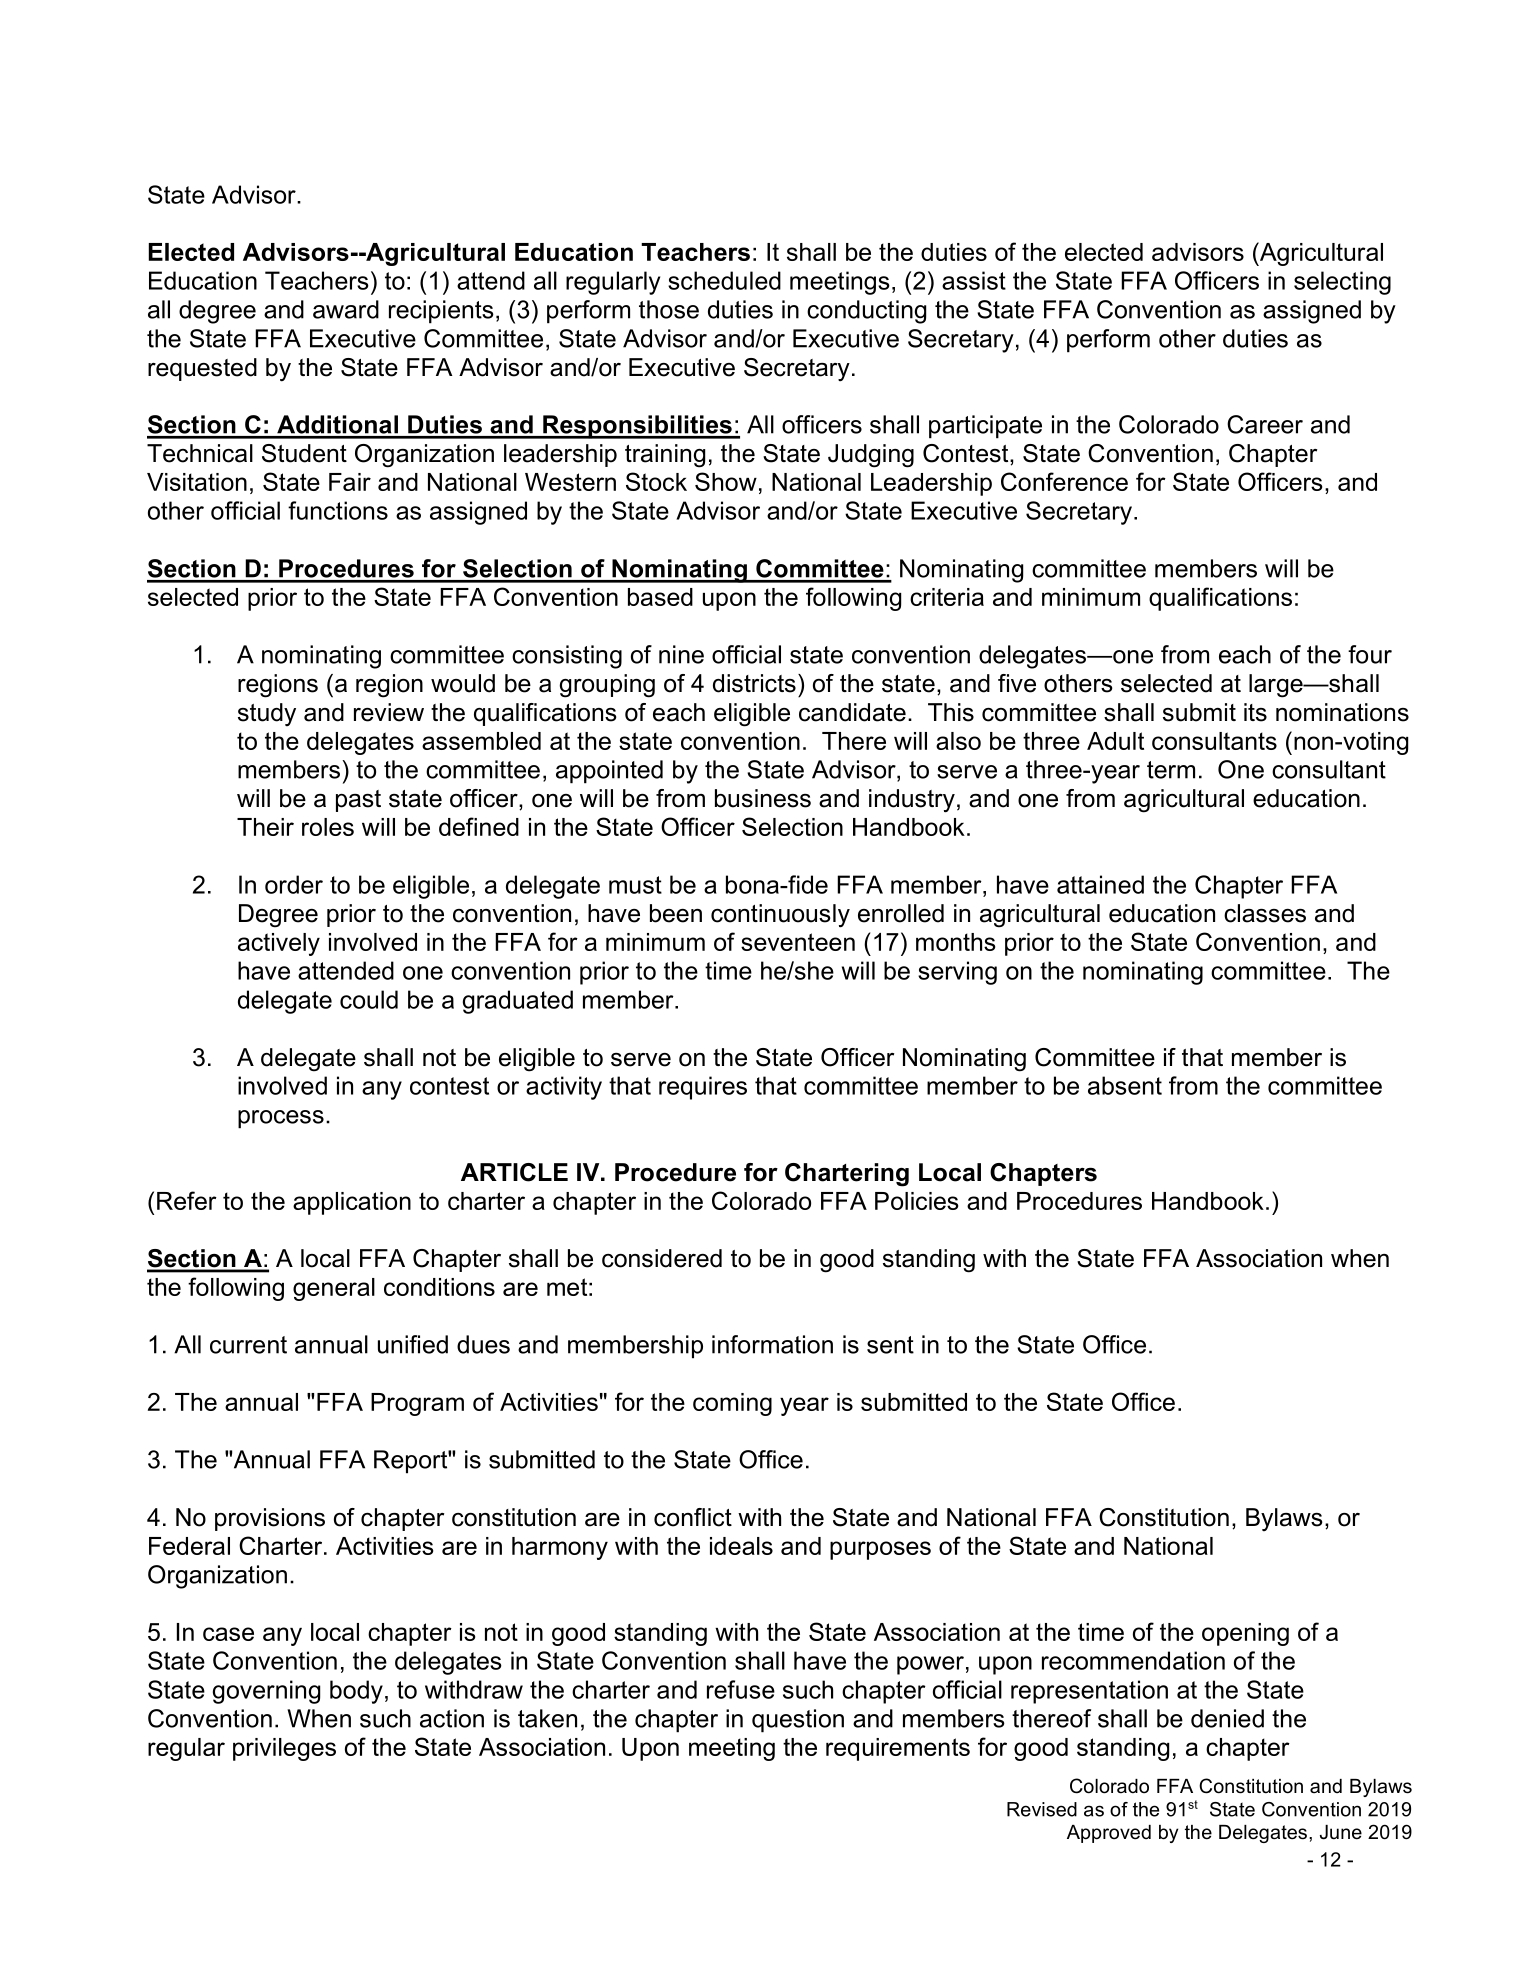 This screenshot has width=1530, height=1980. What do you see at coordinates (916, 1201) in the screenshot?
I see `Policies` at bounding box center [916, 1201].
